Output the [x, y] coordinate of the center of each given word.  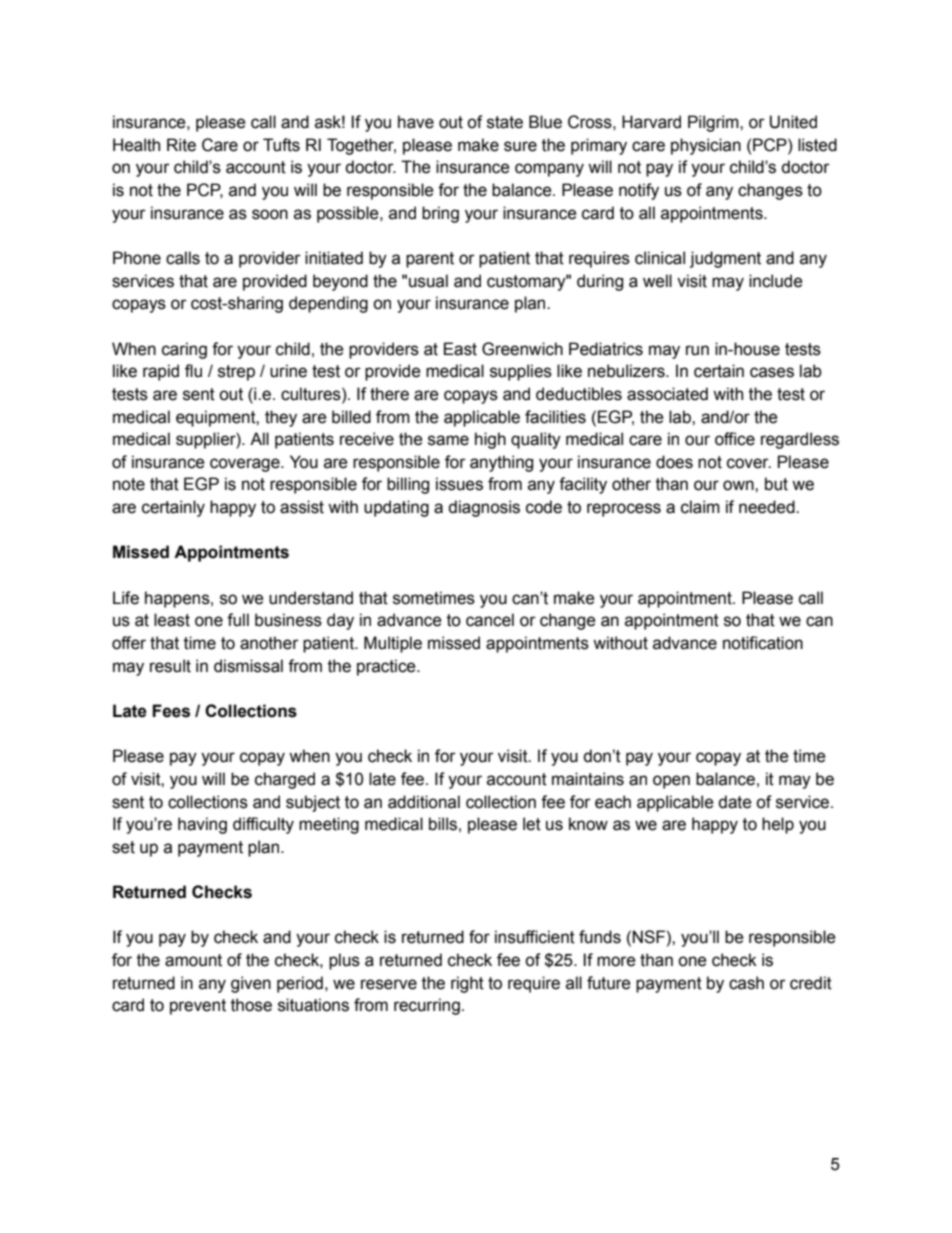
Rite [181, 145]
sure [520, 146]
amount [193, 960]
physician [706, 146]
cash [746, 983]
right [467, 984]
